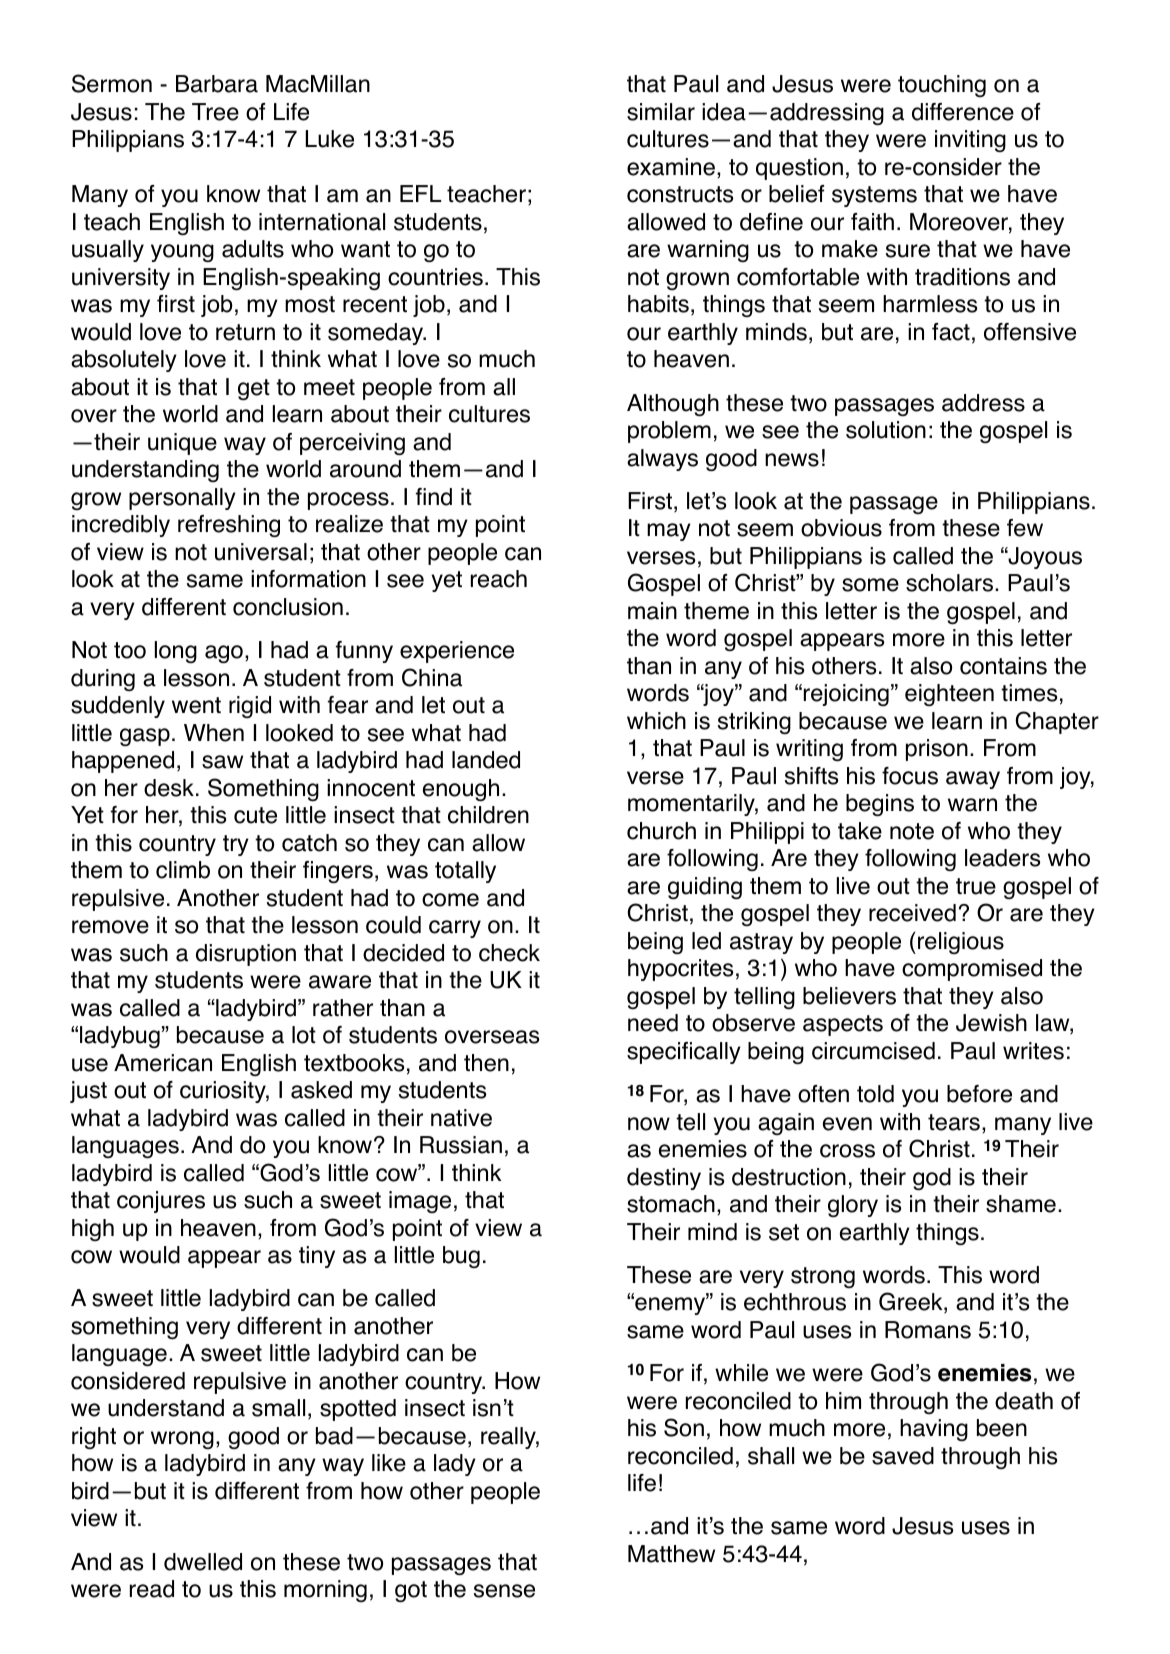 This page has height=1654, width=1170. What do you see at coordinates (504, 1591) in the page?
I see `sense` at bounding box center [504, 1591].
